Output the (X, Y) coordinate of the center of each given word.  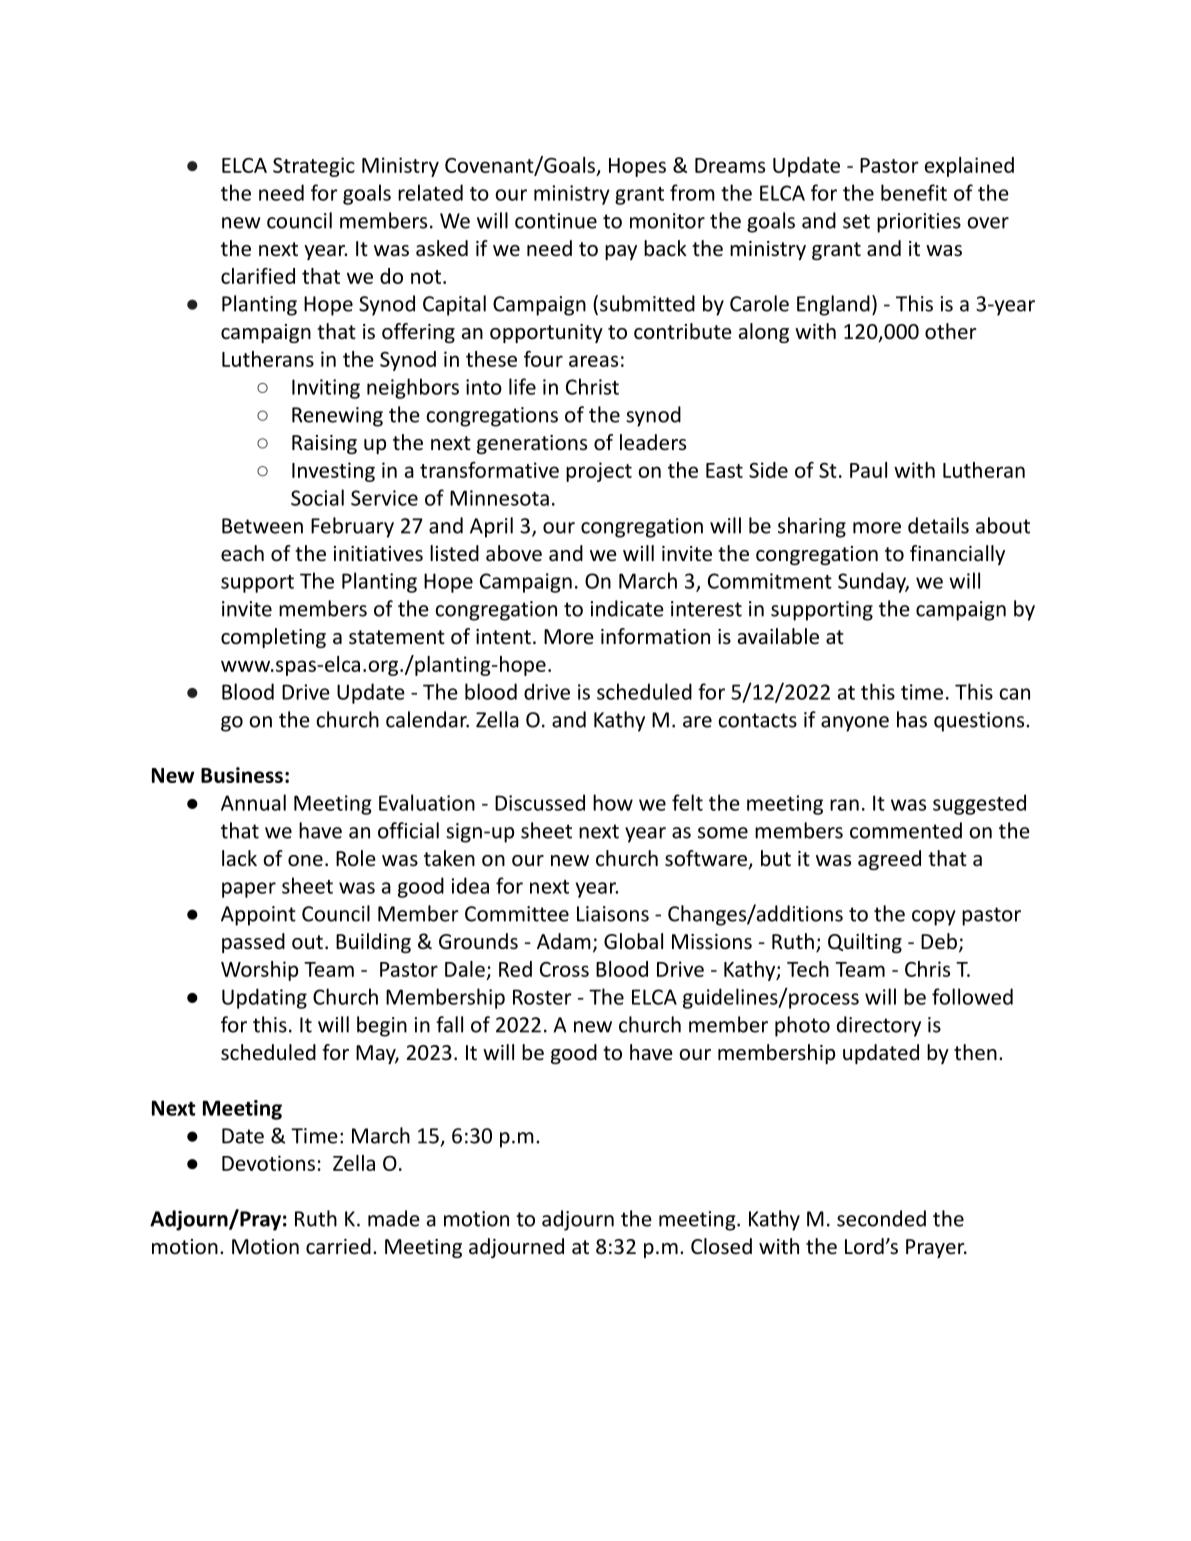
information (655, 636)
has (912, 719)
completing (273, 638)
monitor (667, 221)
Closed (721, 1246)
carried (338, 1246)
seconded (881, 1218)
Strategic (314, 167)
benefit (914, 192)
